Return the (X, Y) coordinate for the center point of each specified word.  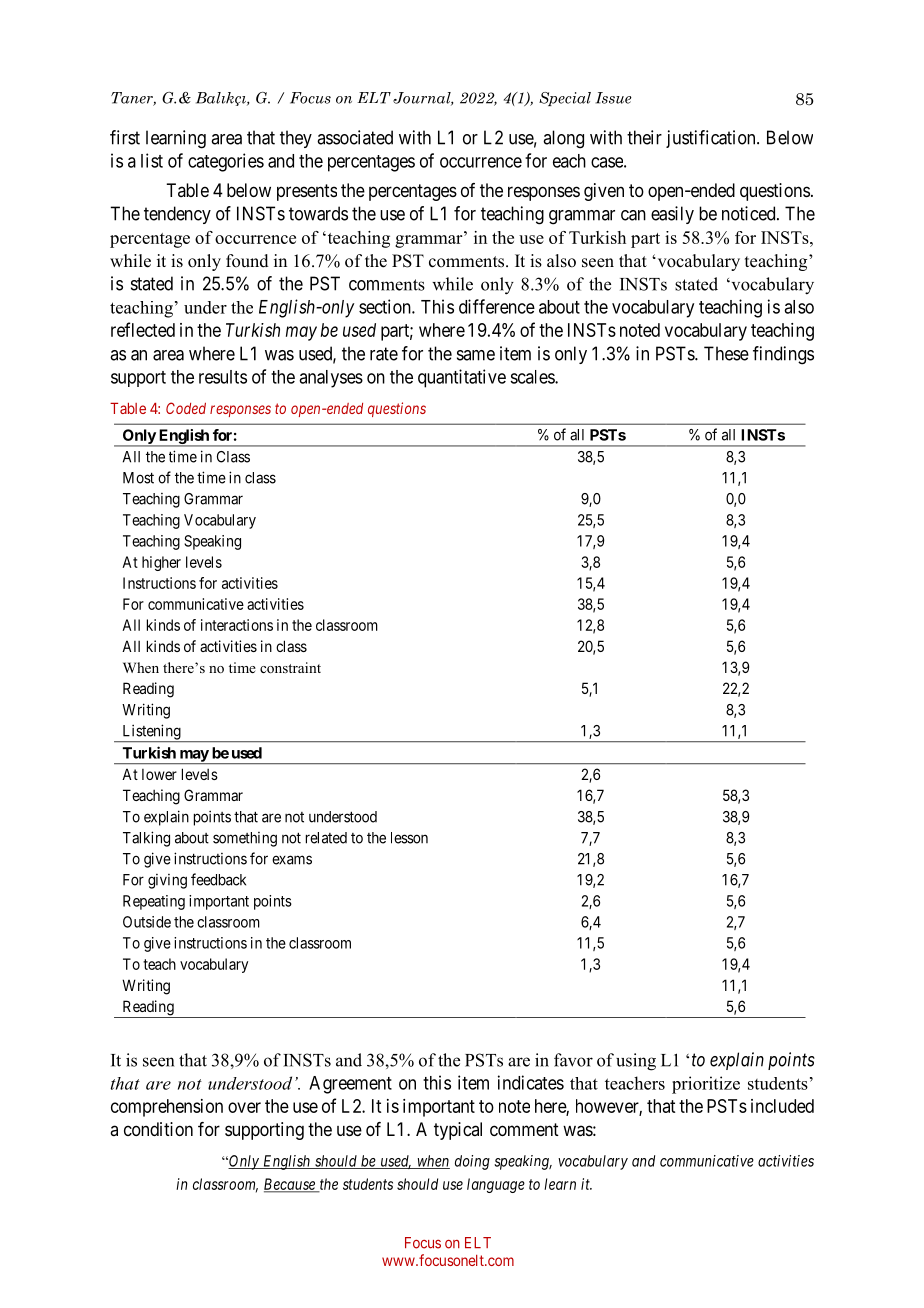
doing (472, 1162)
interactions (237, 625)
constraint (290, 667)
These (726, 353)
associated (355, 137)
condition (158, 1129)
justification (712, 139)
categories (226, 162)
